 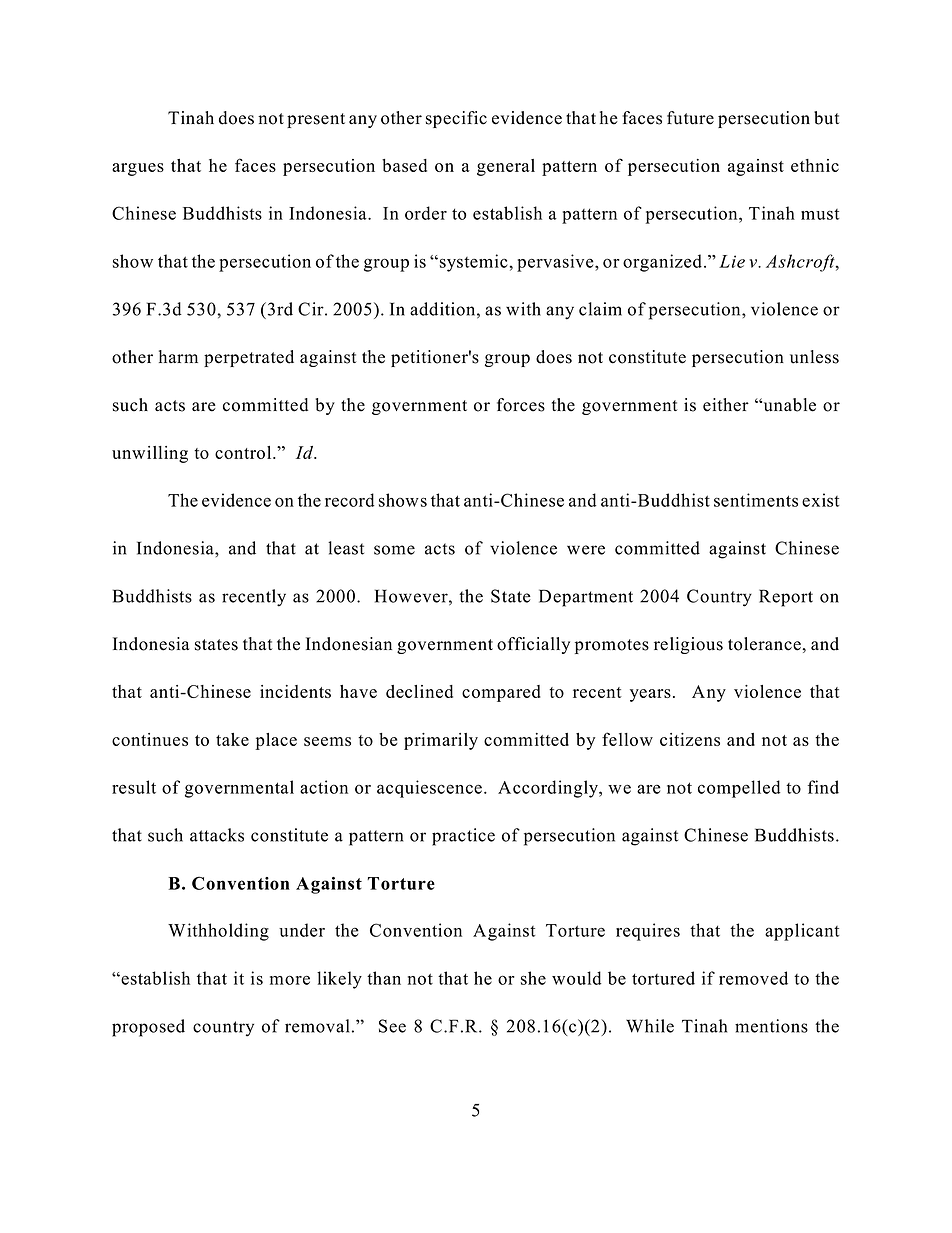 What do you see at coordinates (429, 789) in the screenshot?
I see `acquiescence` at bounding box center [429, 789].
